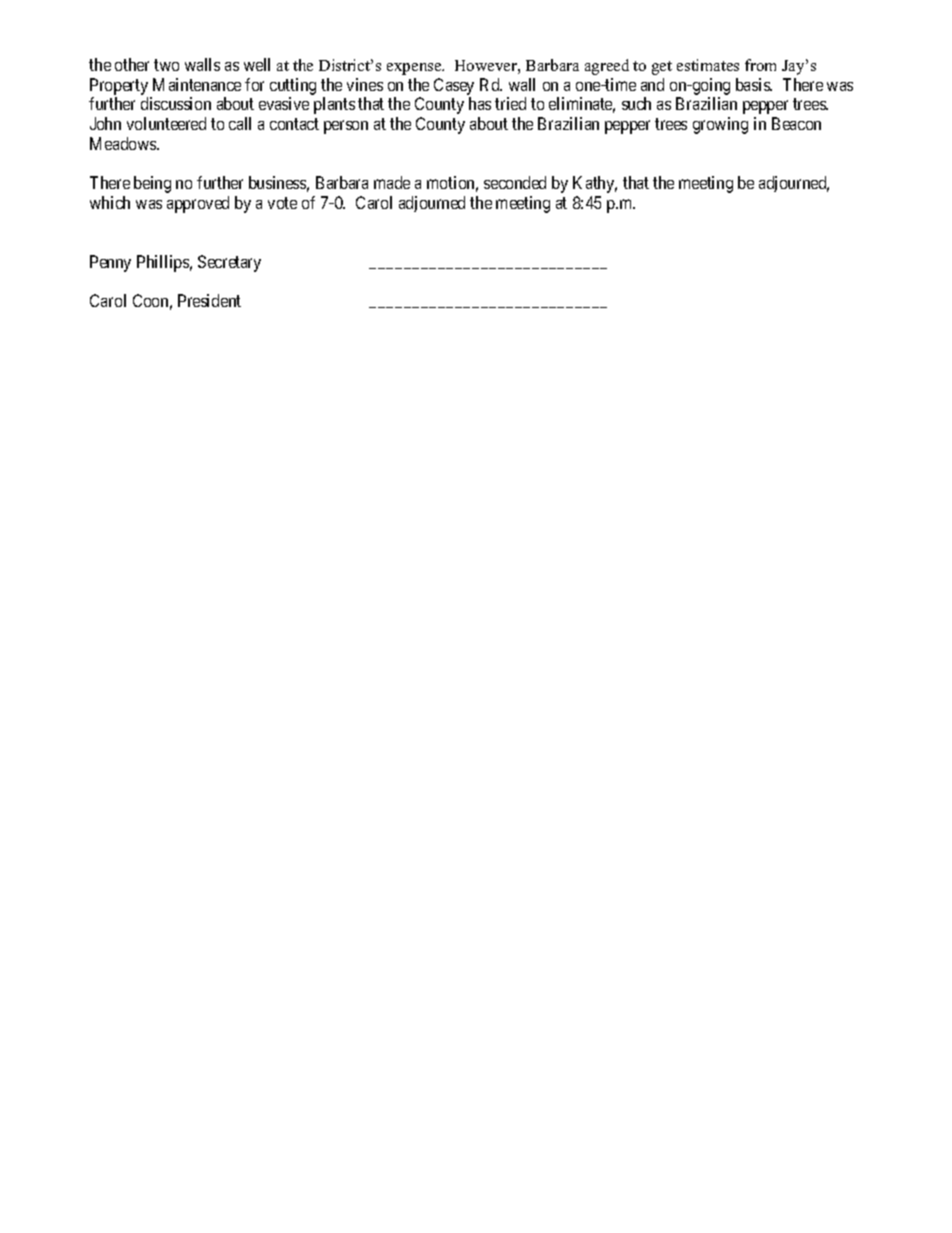 The height and width of the image is (1233, 952). Describe the element at coordinates (595, 184) in the image. I see `Kathy` at that location.
